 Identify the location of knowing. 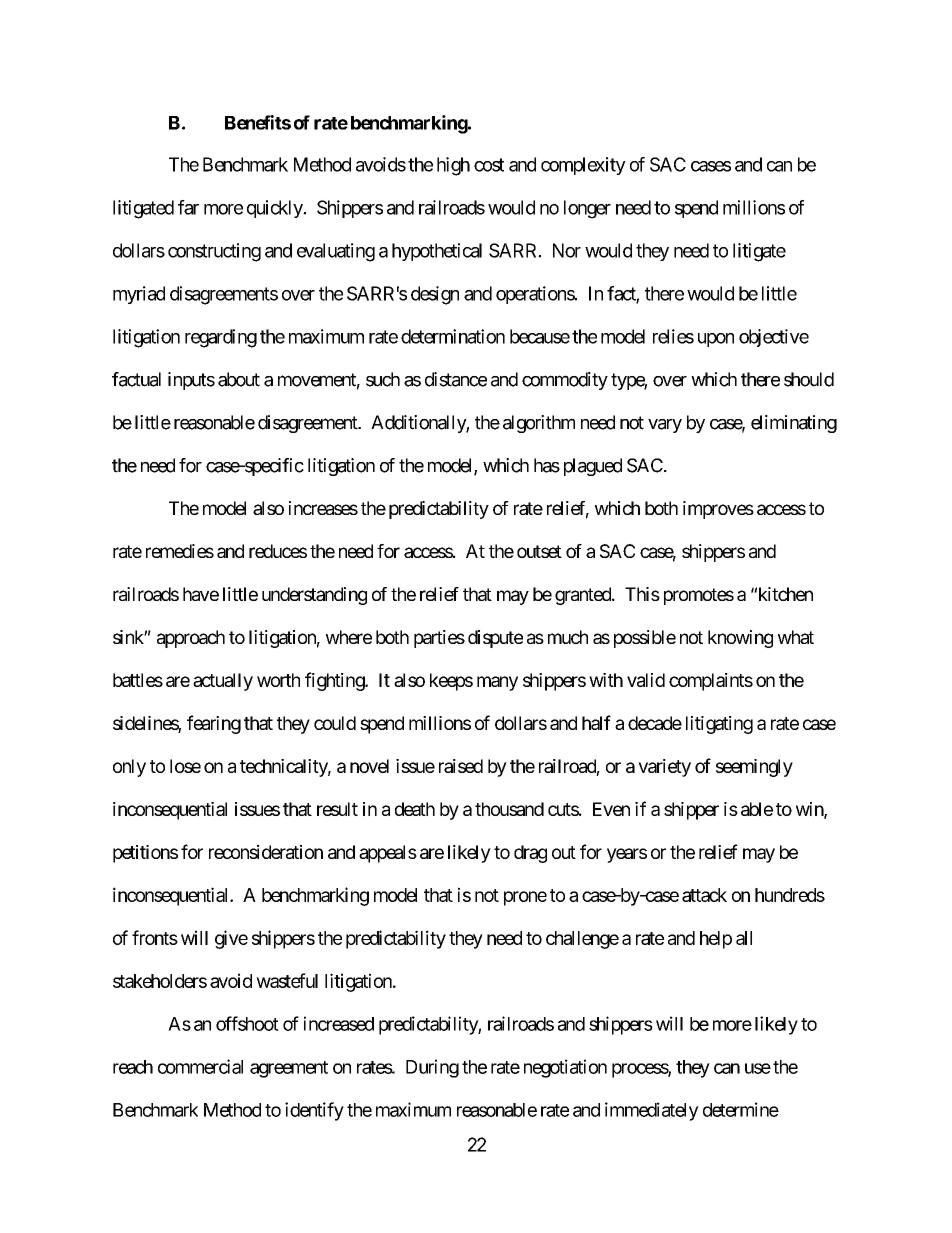
(740, 639).
